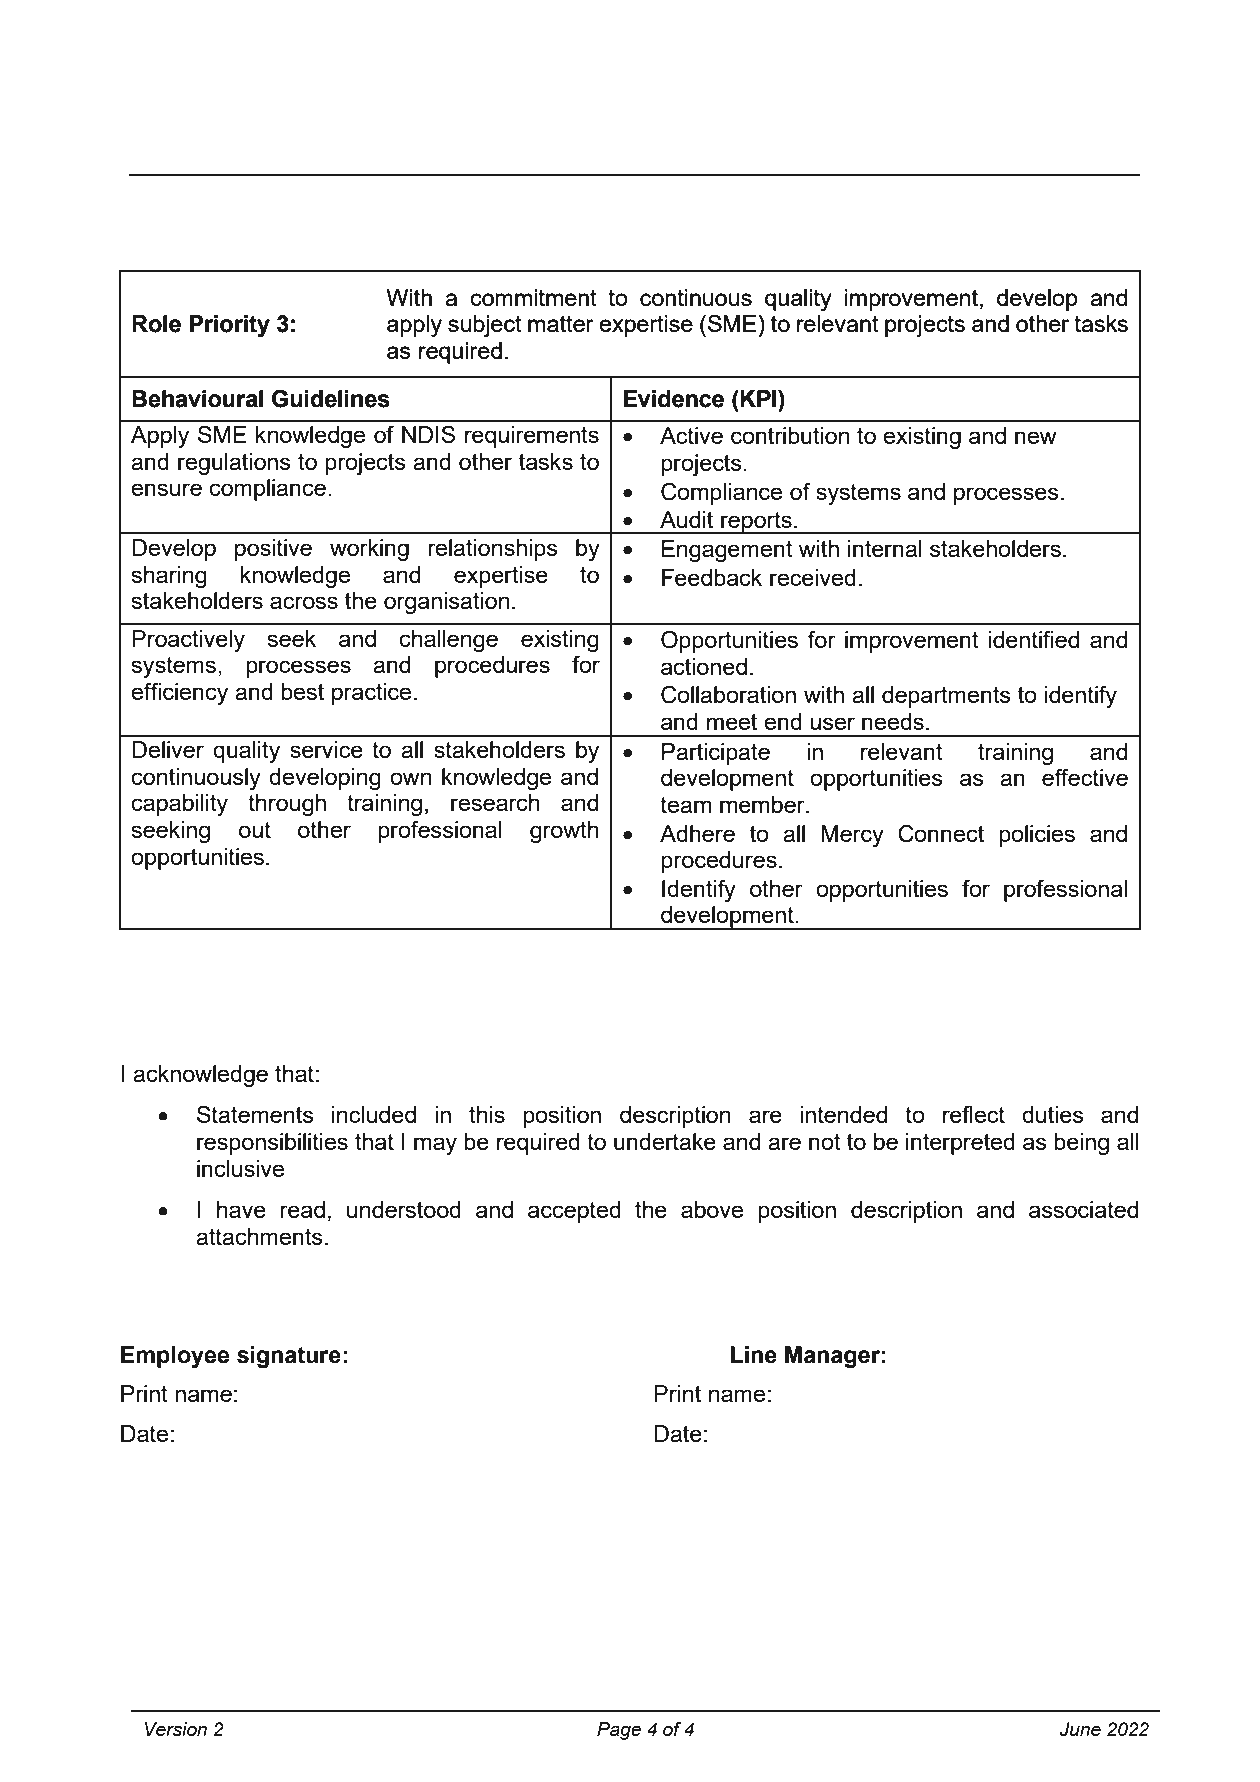 The height and width of the screenshot is (1782, 1260). What do you see at coordinates (1036, 437) in the screenshot?
I see `new` at bounding box center [1036, 437].
